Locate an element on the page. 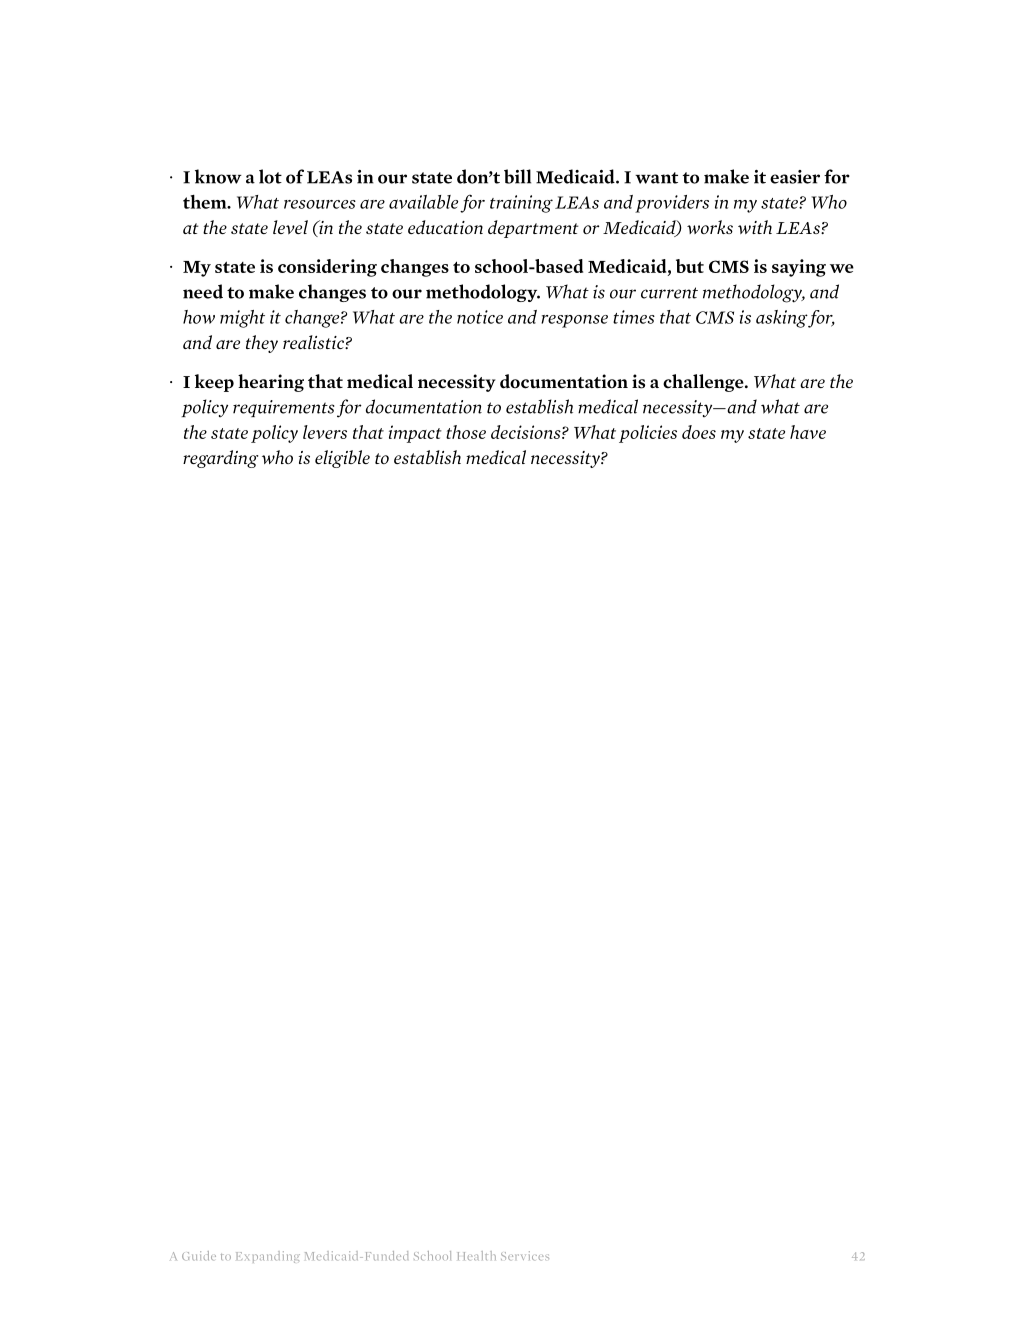  level is located at coordinates (290, 227).
